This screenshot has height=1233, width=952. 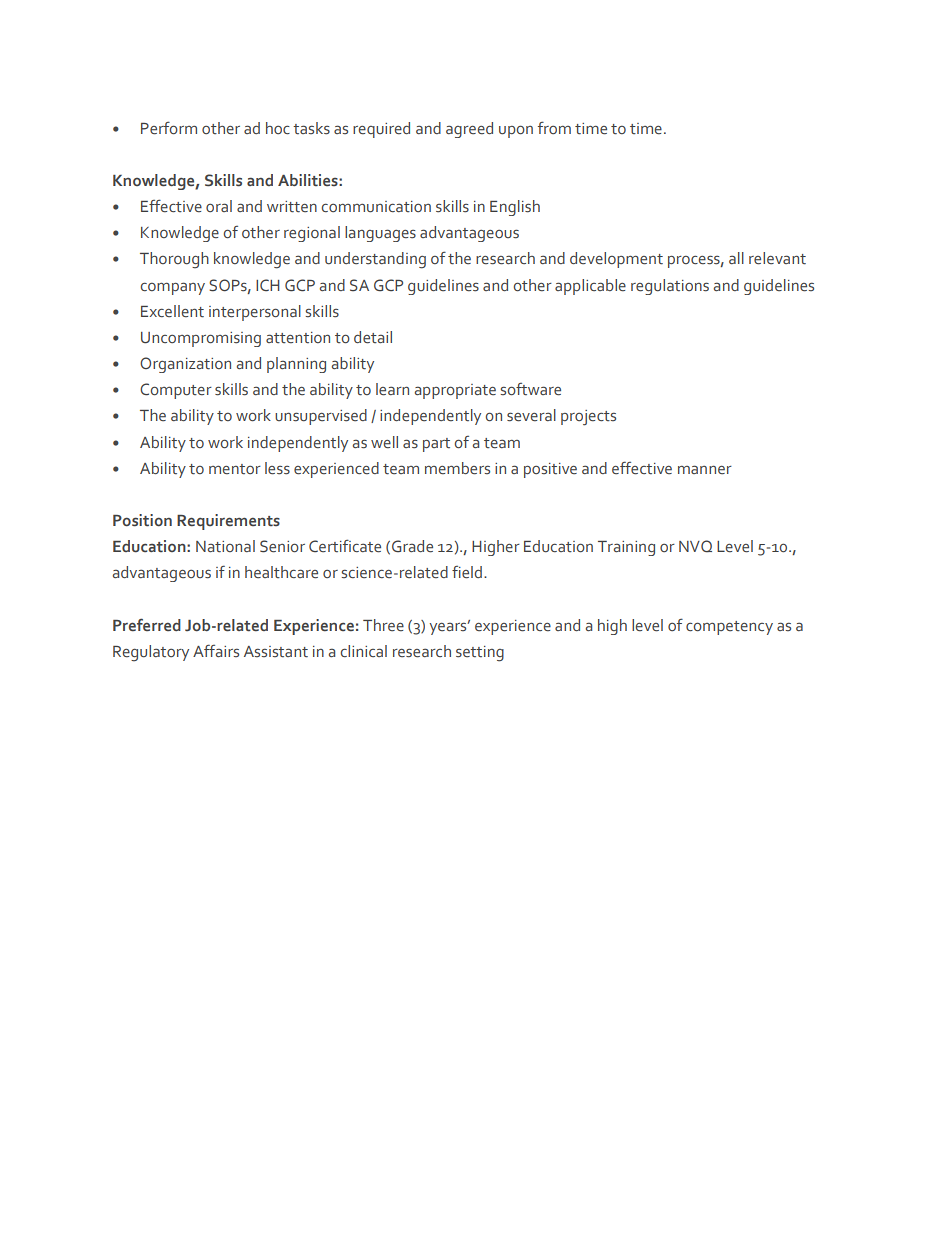 I want to click on agreed, so click(x=469, y=130).
